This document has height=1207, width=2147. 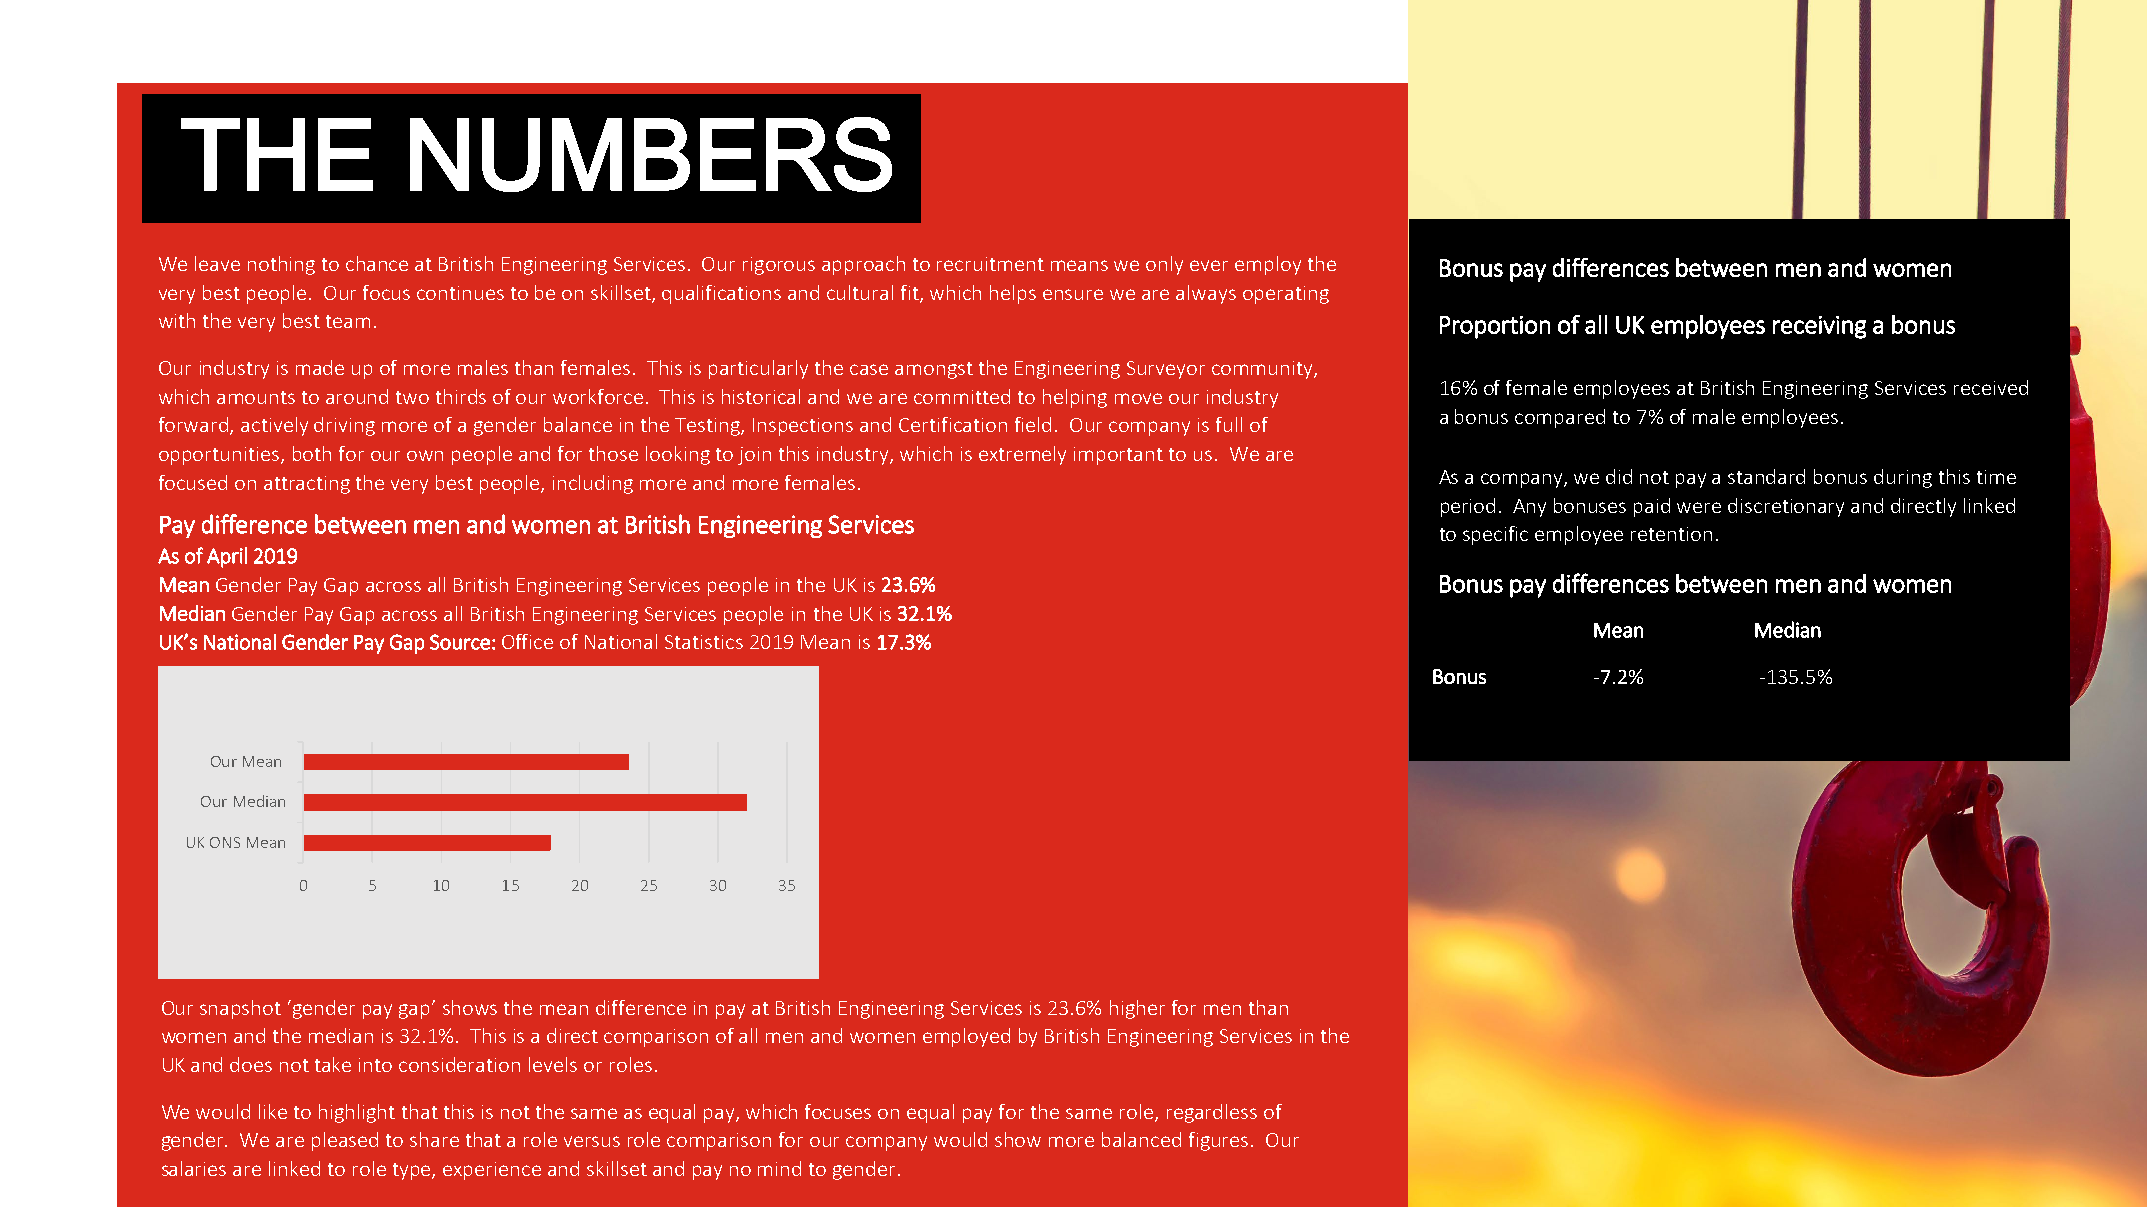 What do you see at coordinates (1218, 1141) in the document?
I see `figures` at bounding box center [1218, 1141].
